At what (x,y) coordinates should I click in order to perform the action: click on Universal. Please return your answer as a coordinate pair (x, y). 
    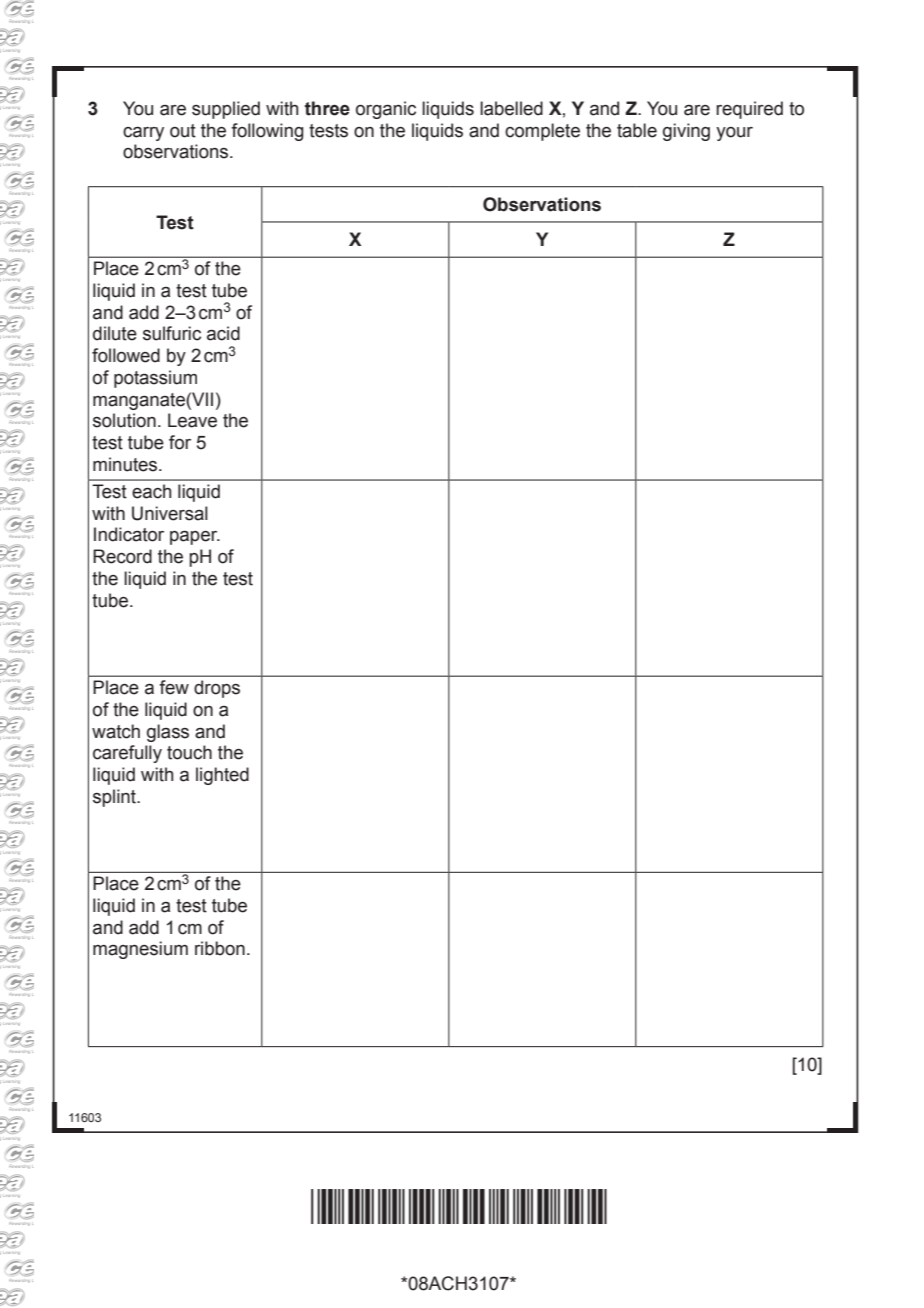
    Looking at the image, I should click on (170, 513).
